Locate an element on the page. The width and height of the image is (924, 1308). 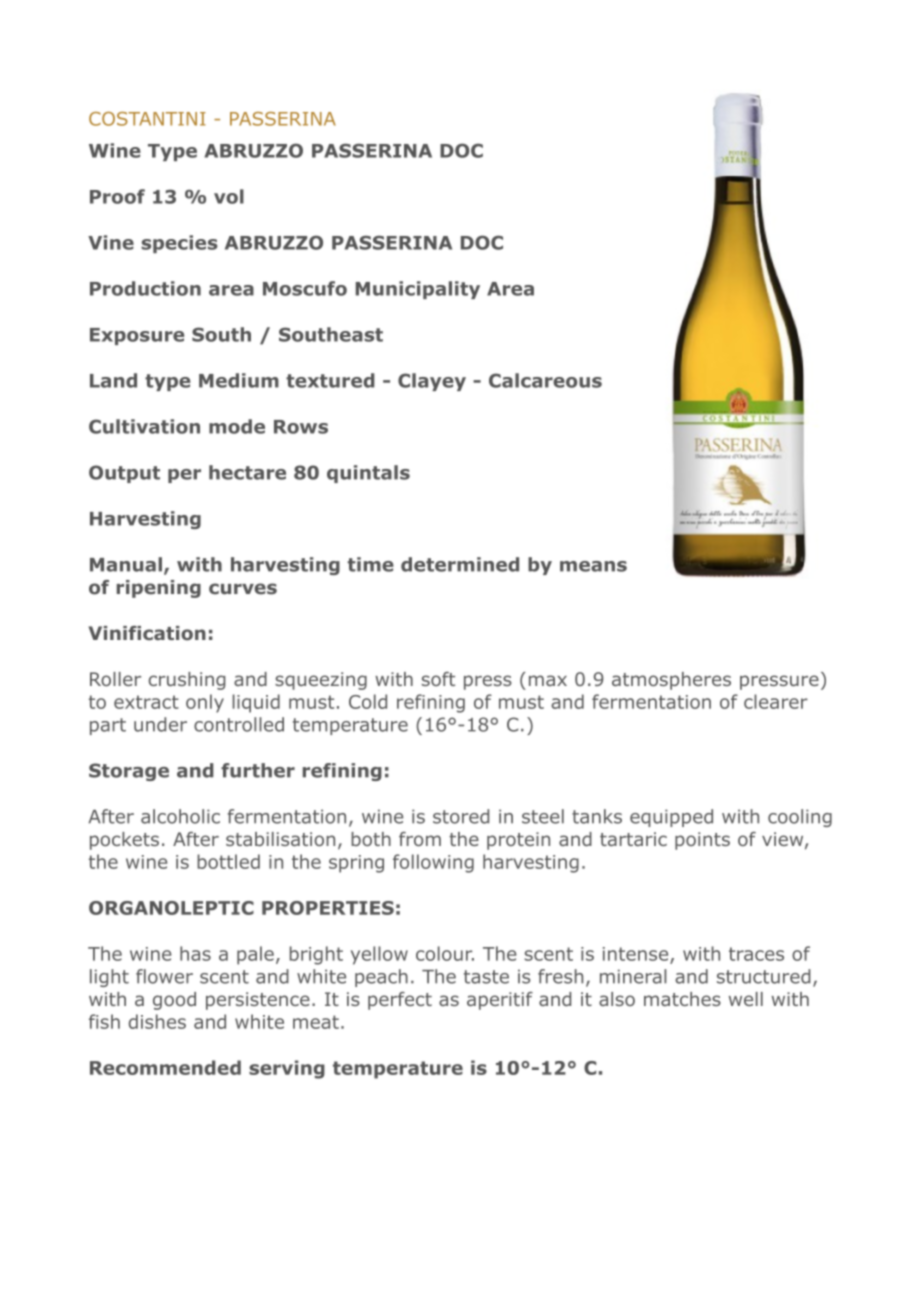
Calcareous is located at coordinates (545, 380).
